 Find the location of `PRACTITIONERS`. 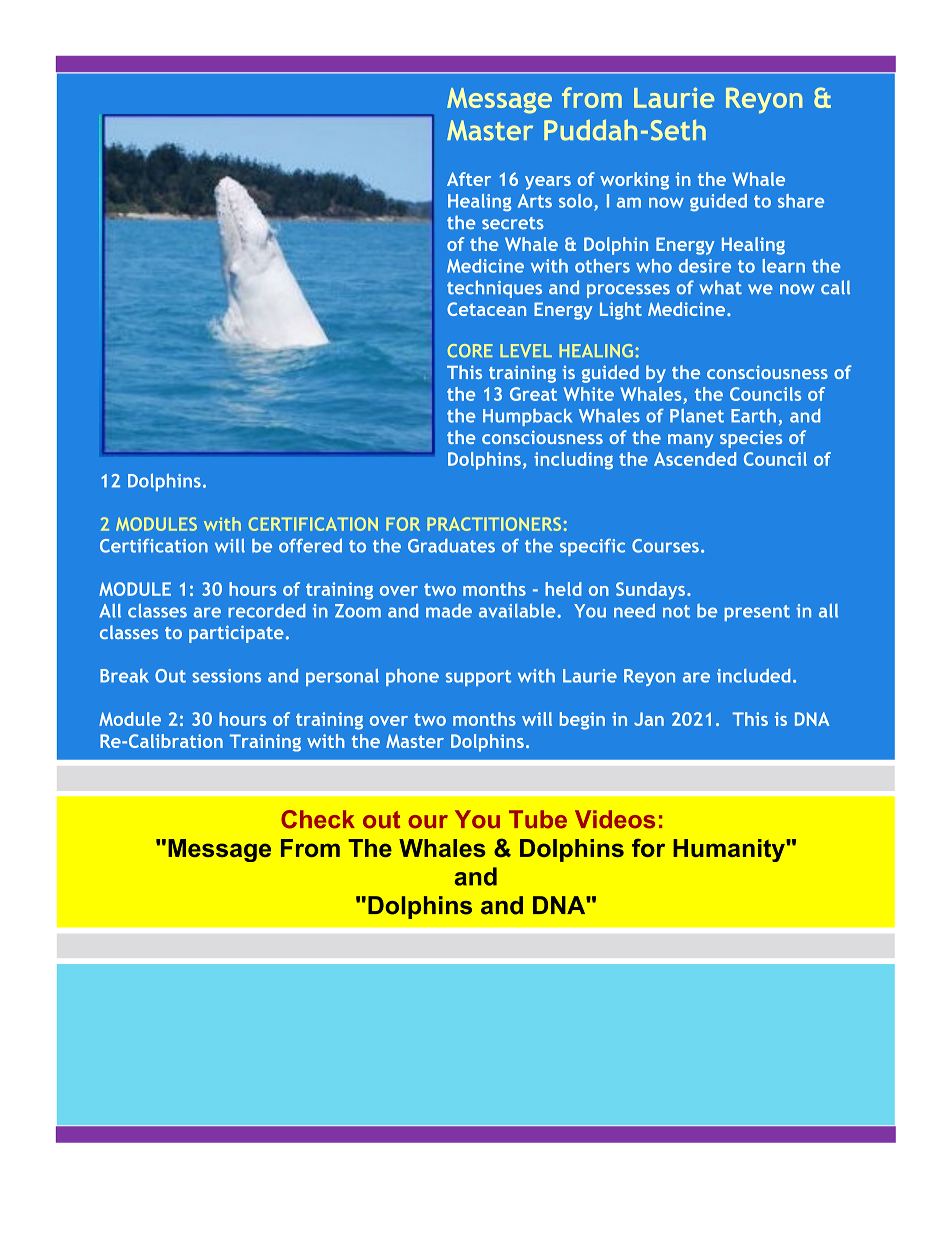

PRACTITIONERS is located at coordinates (494, 524).
